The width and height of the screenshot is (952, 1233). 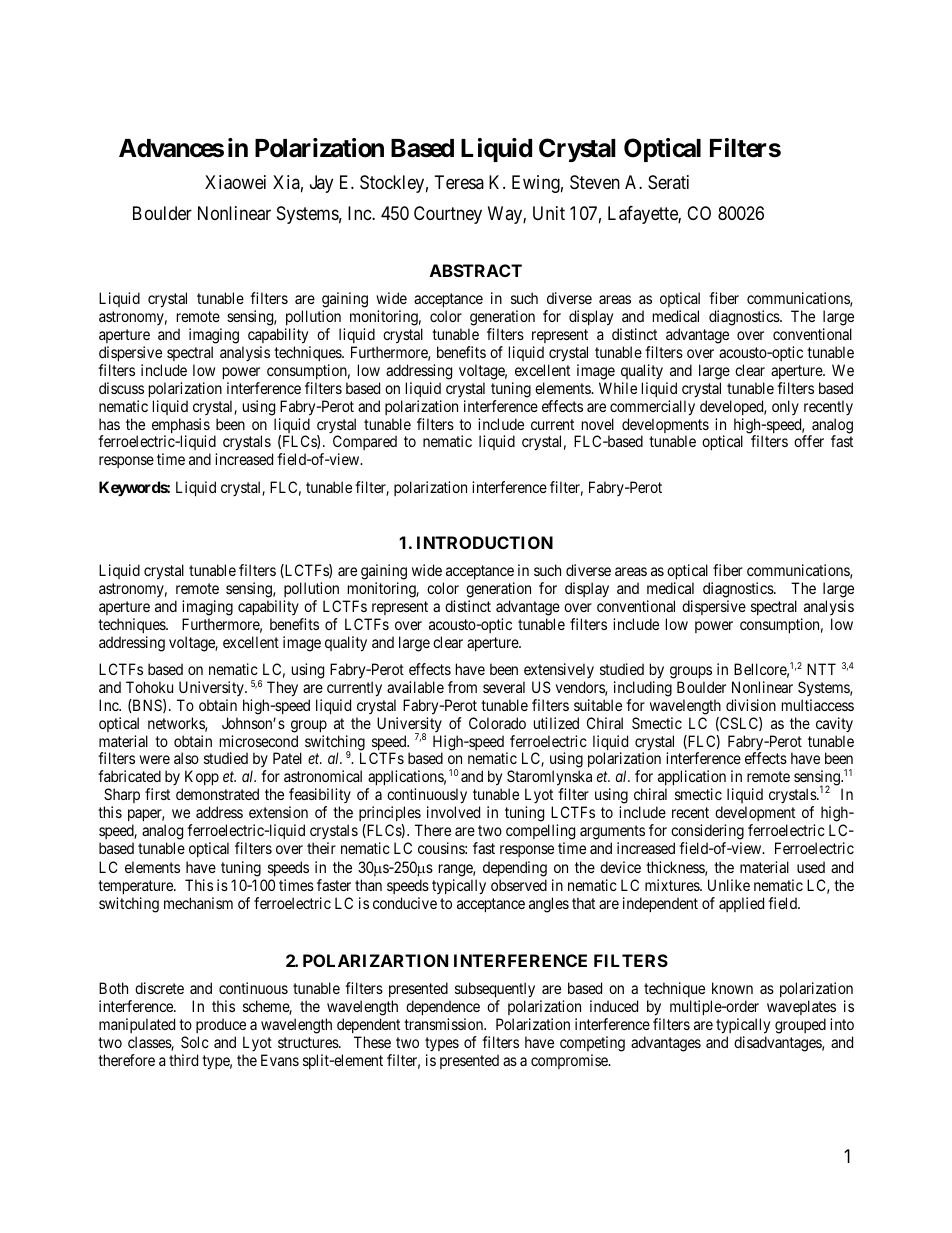 What do you see at coordinates (595, 182) in the screenshot?
I see `Steven` at bounding box center [595, 182].
